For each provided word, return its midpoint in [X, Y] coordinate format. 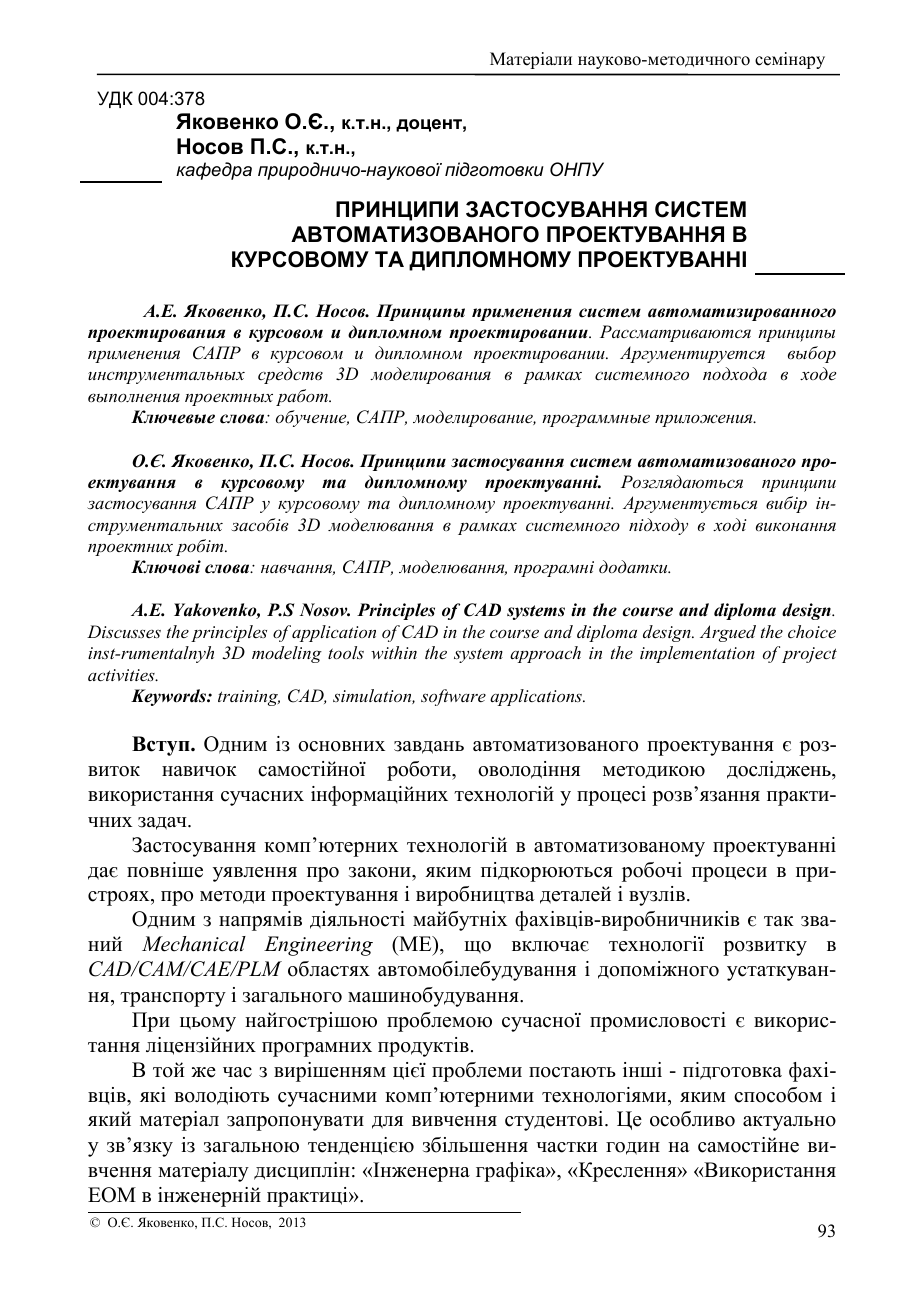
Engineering [318, 946]
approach [545, 654]
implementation [697, 654]
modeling [287, 654]
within [394, 652]
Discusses [124, 631]
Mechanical [194, 944]
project [809, 655]
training [249, 698]
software [453, 697]
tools [346, 652]
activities [122, 675]
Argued [728, 633]
